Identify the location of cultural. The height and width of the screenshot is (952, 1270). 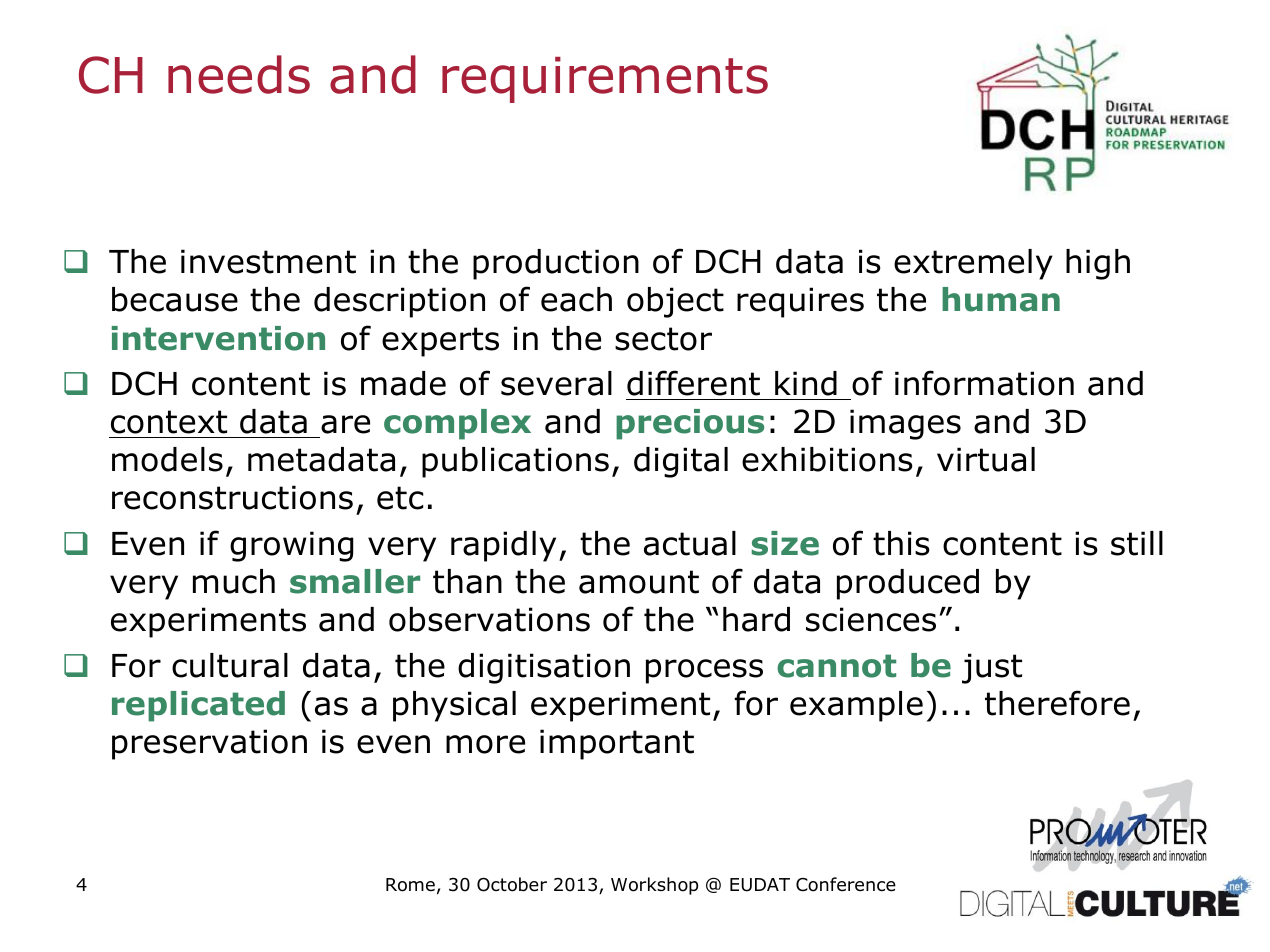
(230, 665).
